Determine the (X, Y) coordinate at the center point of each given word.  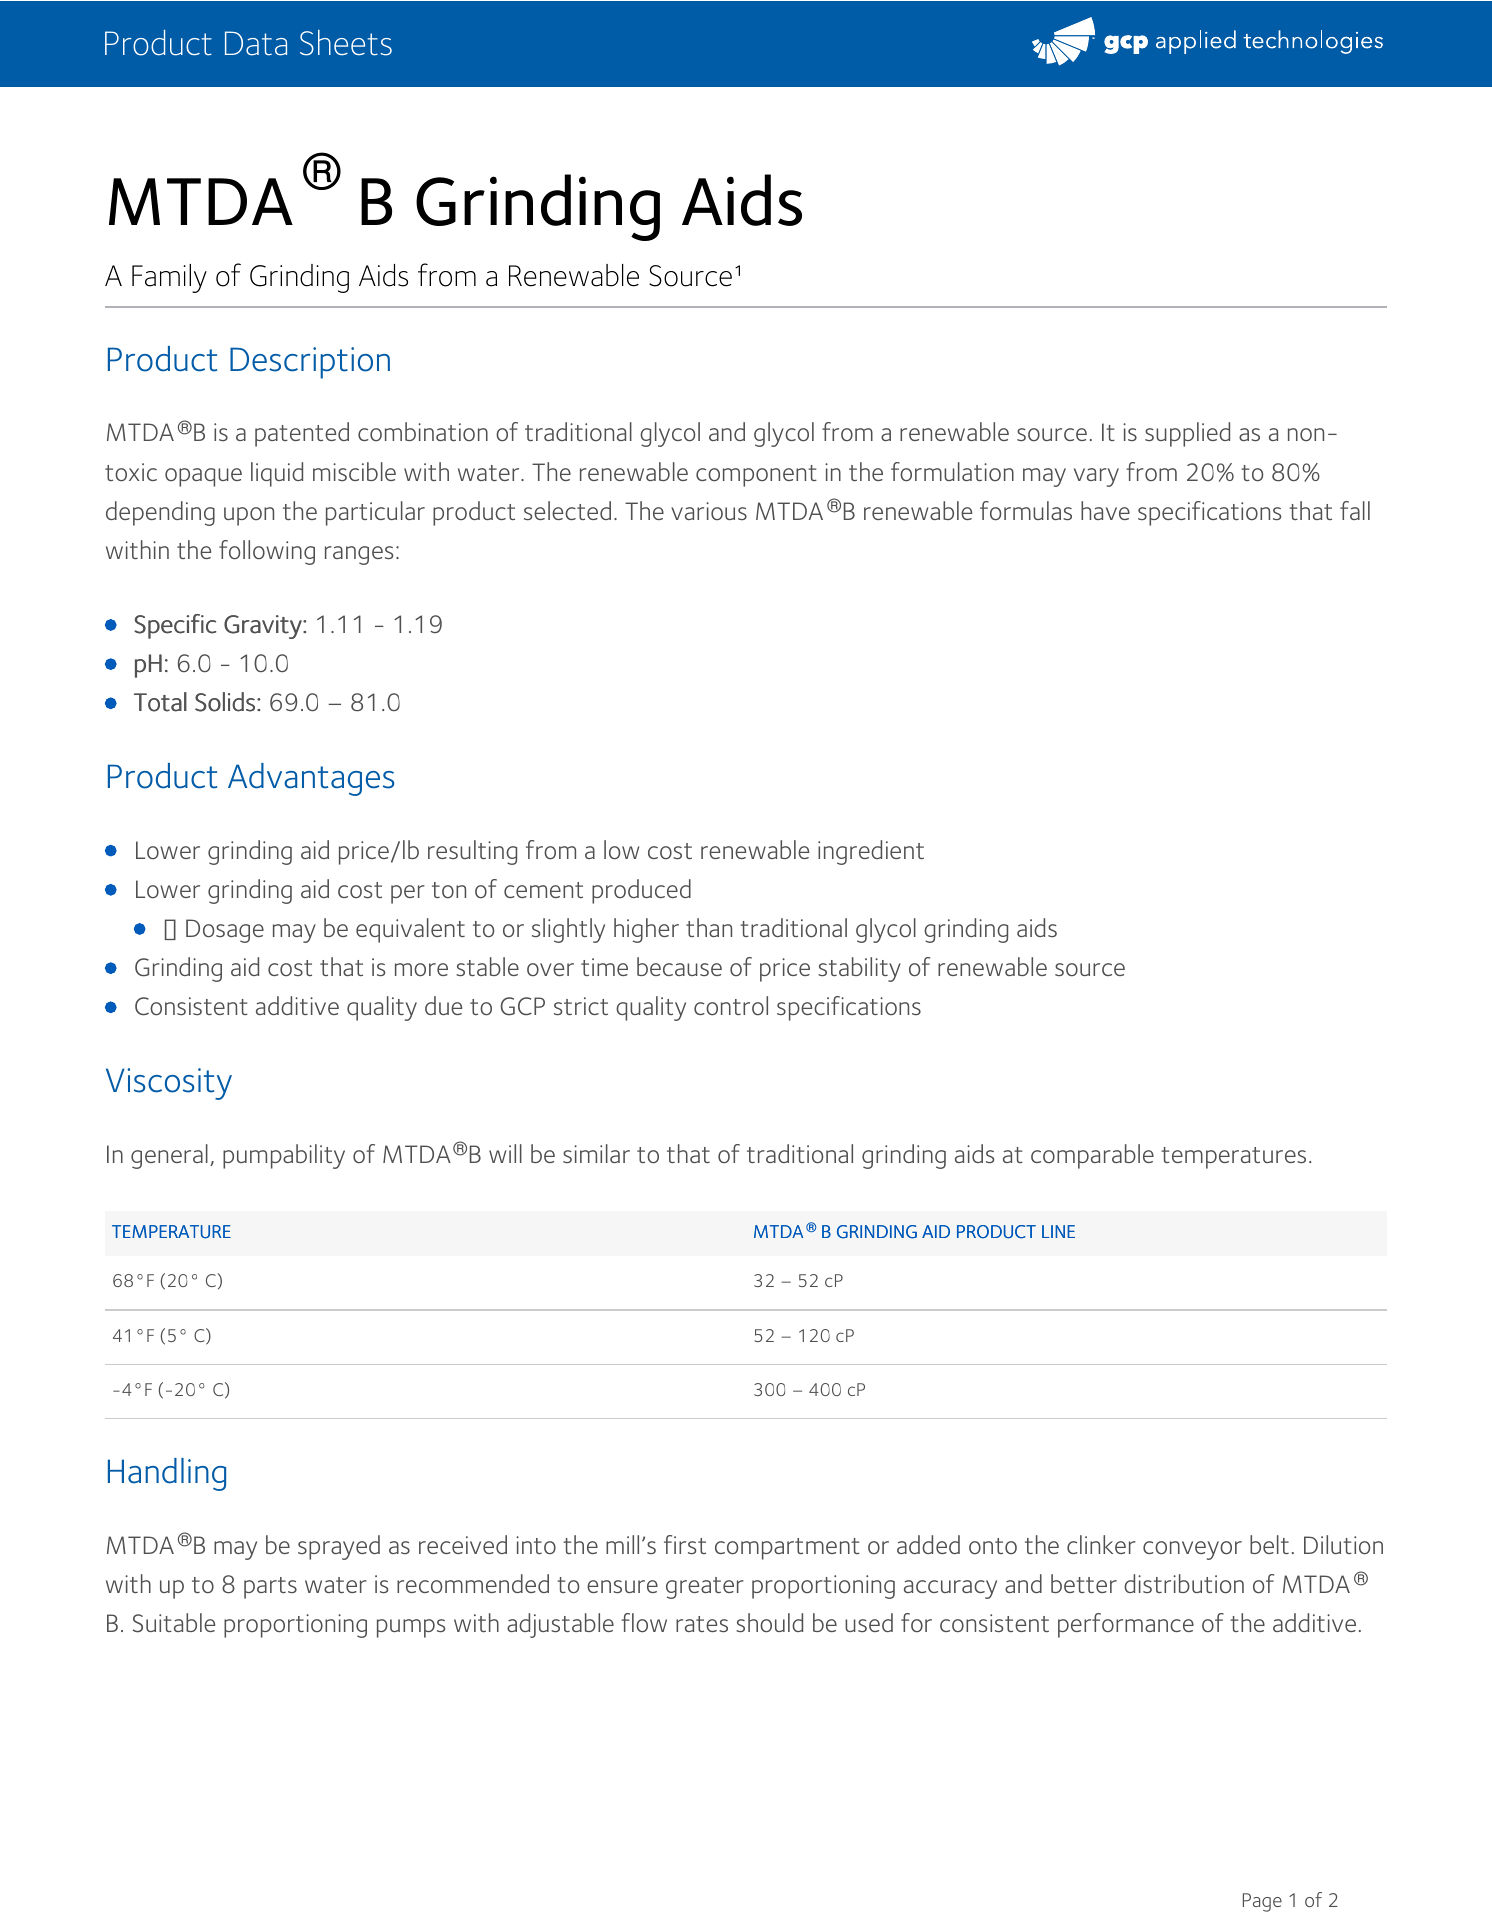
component (756, 476)
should (769, 1623)
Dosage (225, 931)
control (731, 1006)
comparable (1092, 1156)
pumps (411, 1628)
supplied (1187, 434)
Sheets (346, 43)
